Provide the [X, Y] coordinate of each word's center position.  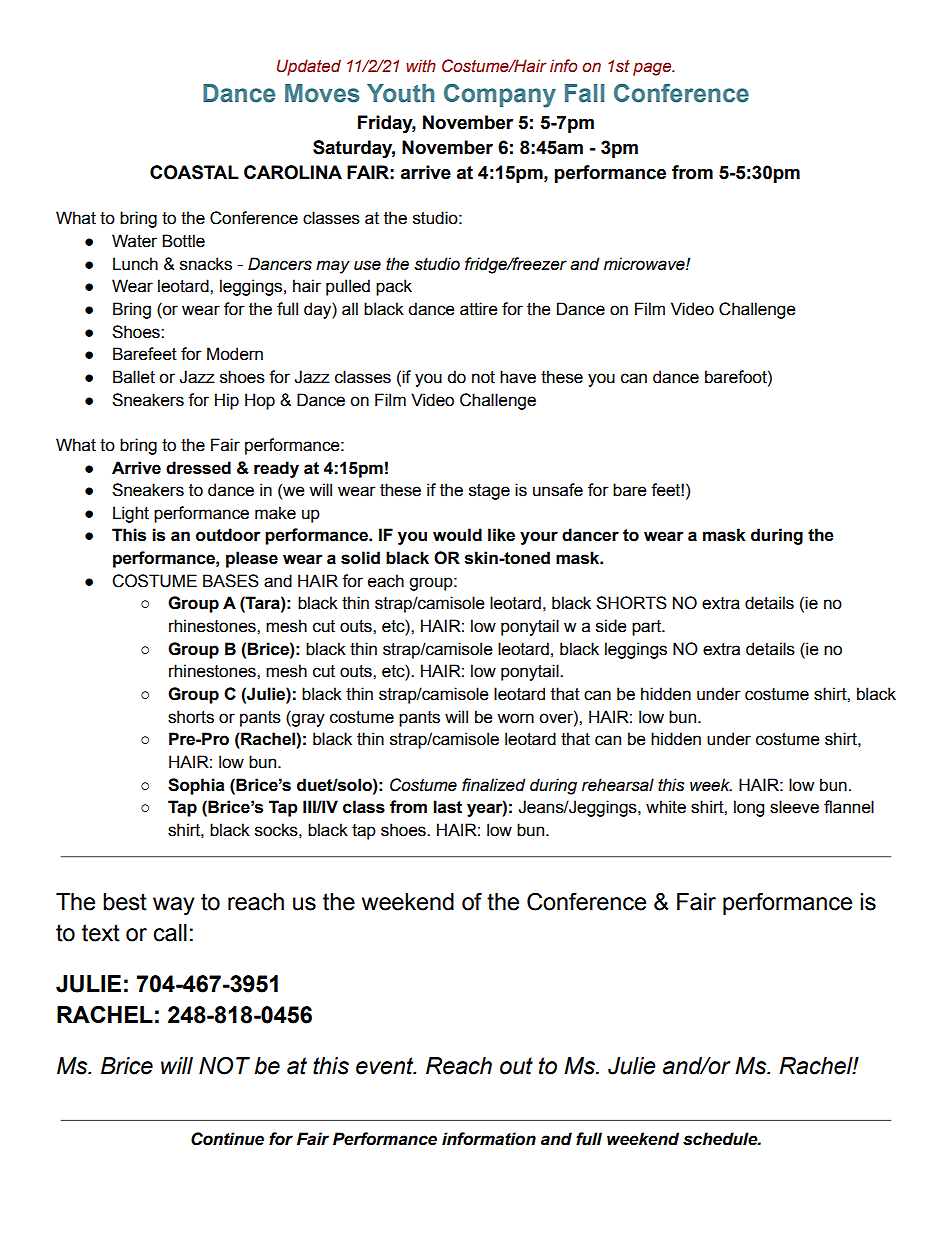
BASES [231, 581]
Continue [227, 1139]
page [653, 69]
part [648, 628]
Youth [400, 93]
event [386, 1066]
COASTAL [194, 172]
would [457, 535]
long [749, 808]
